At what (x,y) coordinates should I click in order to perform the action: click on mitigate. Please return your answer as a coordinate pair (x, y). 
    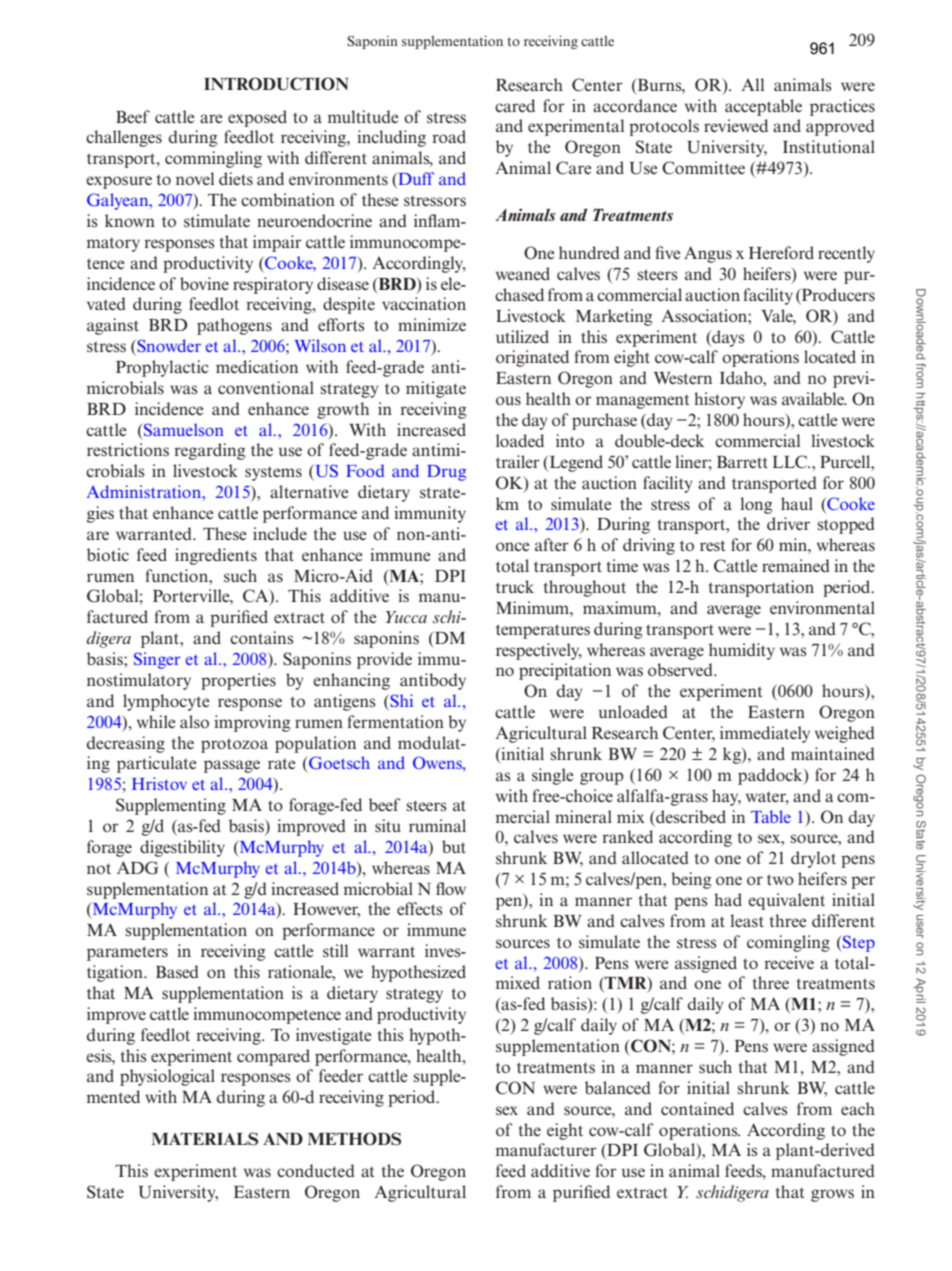
    Looking at the image, I should click on (436, 389).
